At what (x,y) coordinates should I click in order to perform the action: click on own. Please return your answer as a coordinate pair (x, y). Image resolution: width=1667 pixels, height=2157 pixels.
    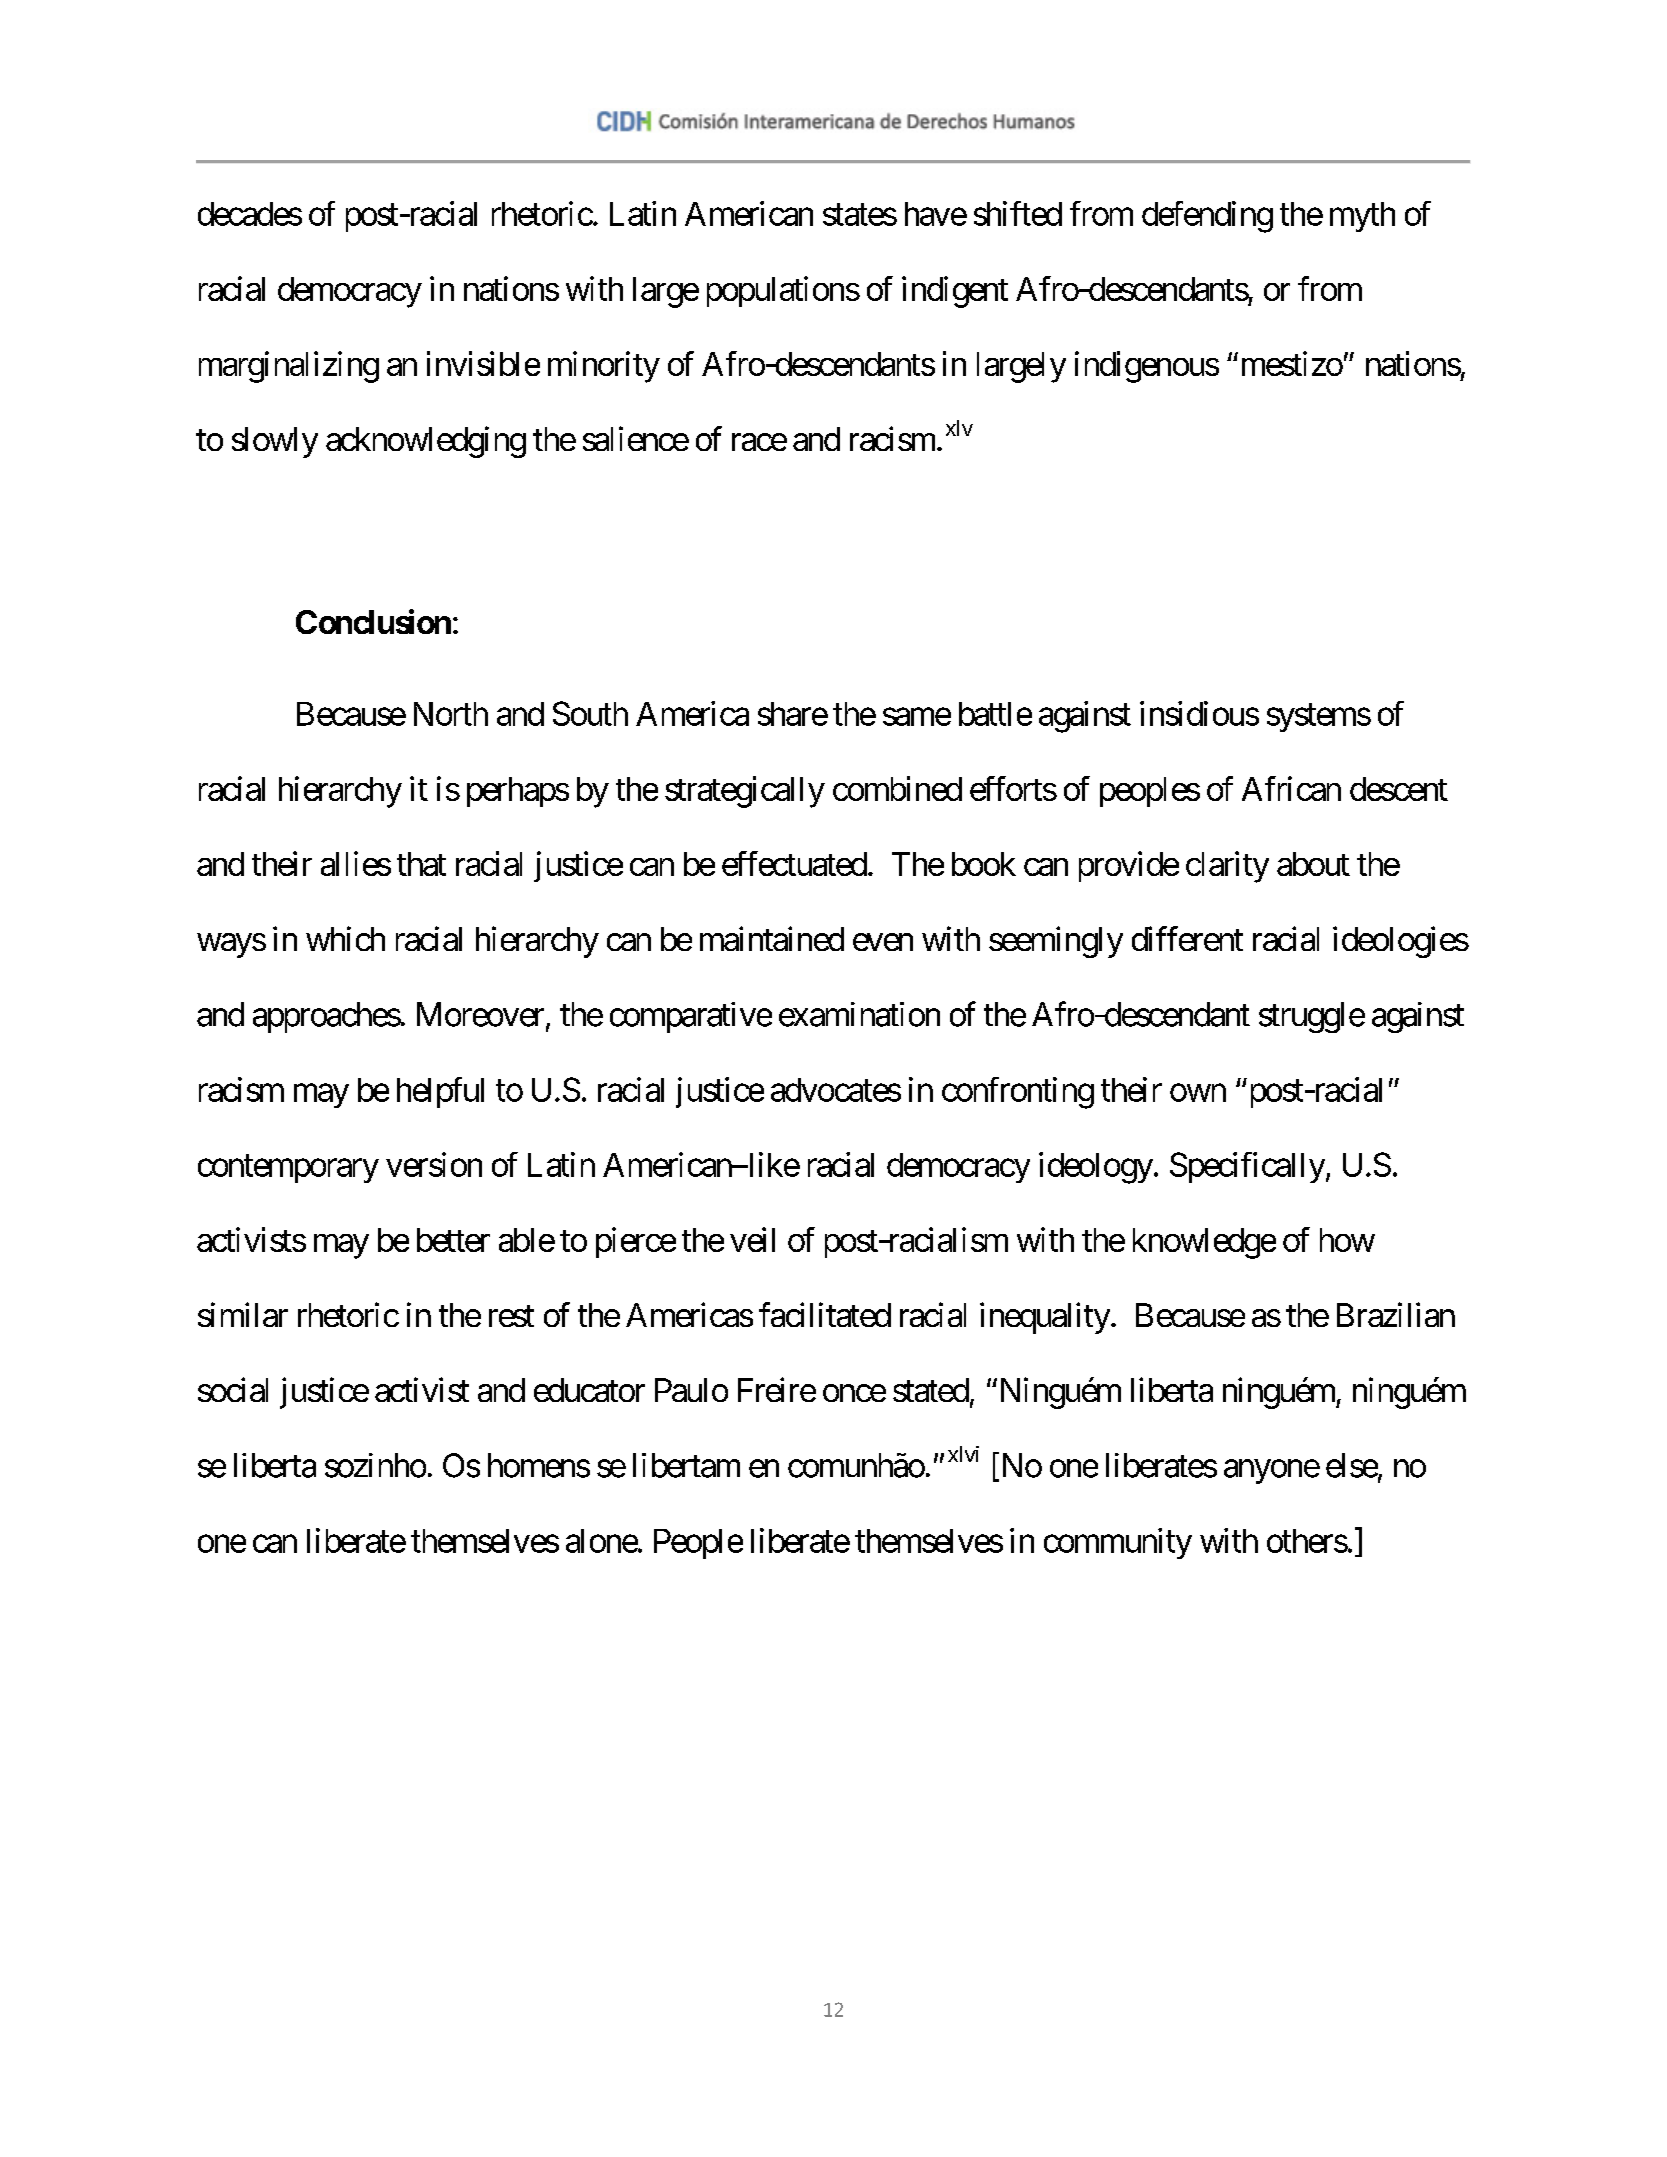
    Looking at the image, I should click on (1198, 1093).
